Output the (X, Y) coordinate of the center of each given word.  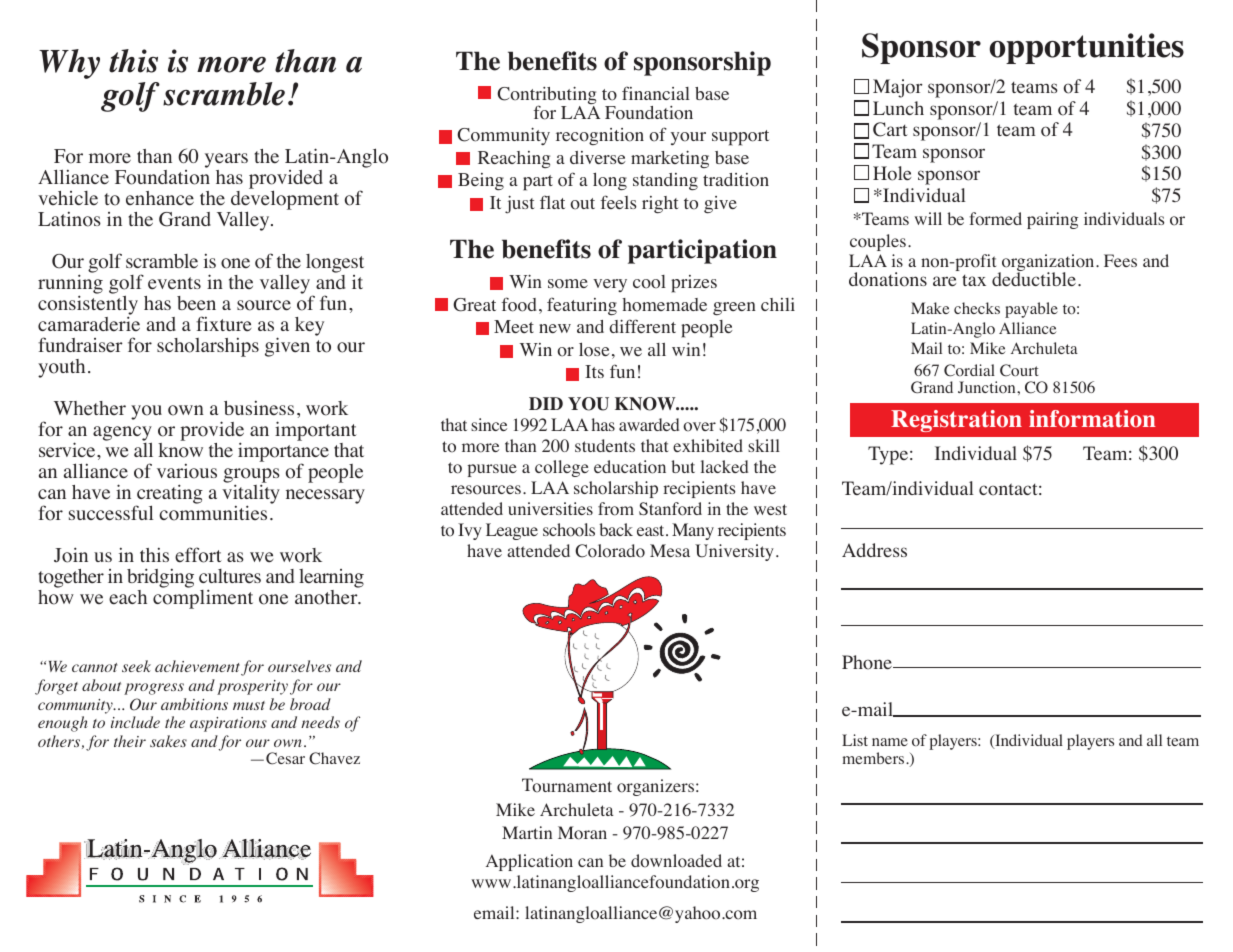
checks (977, 308)
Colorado (610, 551)
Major (898, 88)
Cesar (285, 758)
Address (874, 550)
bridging (160, 579)
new (555, 328)
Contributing (546, 96)
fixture (224, 324)
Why (69, 64)
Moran (582, 833)
